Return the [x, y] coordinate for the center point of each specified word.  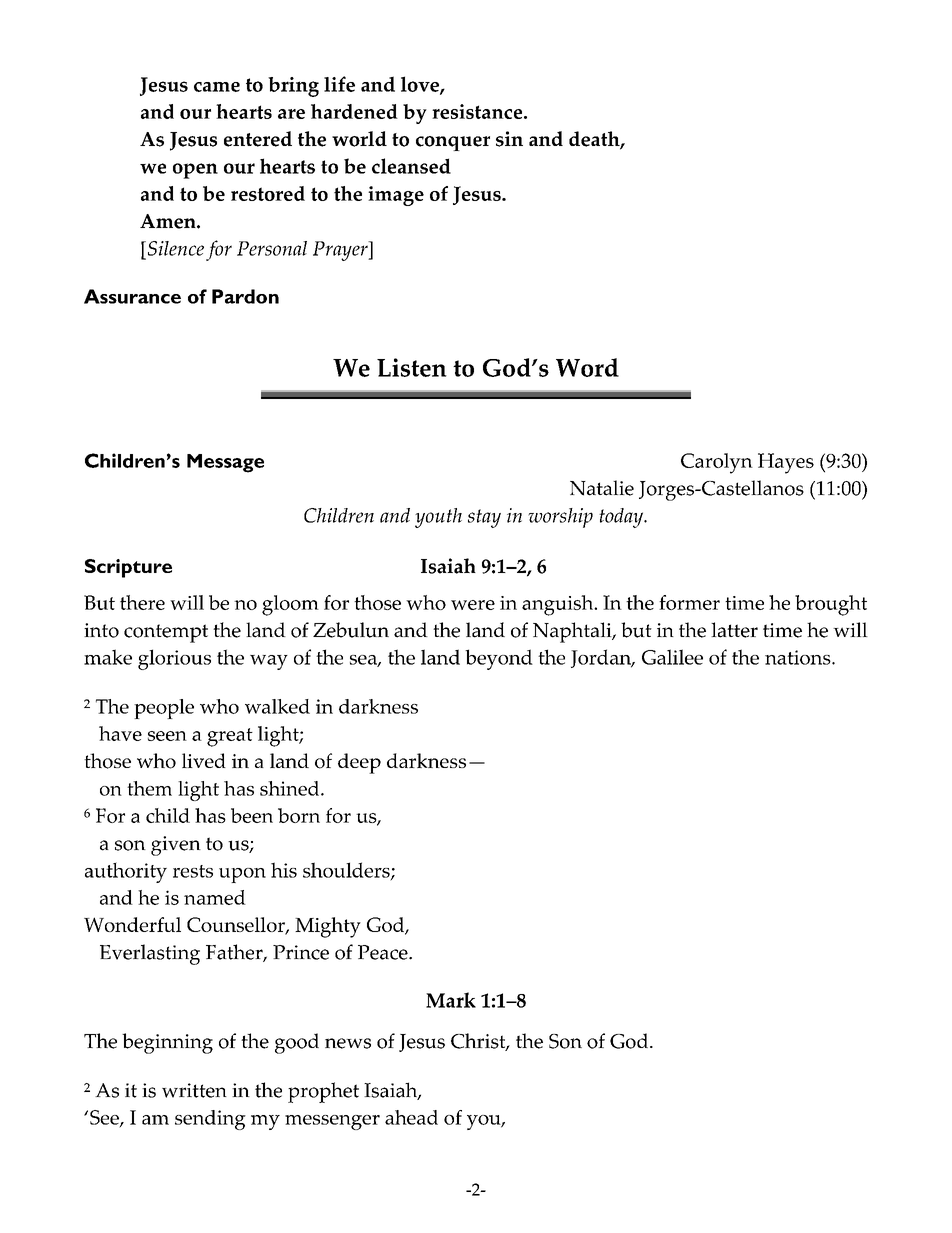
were [473, 605]
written [194, 1090]
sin [509, 139]
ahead [411, 1117]
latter [734, 630]
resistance [478, 111]
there [142, 602]
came [217, 87]
